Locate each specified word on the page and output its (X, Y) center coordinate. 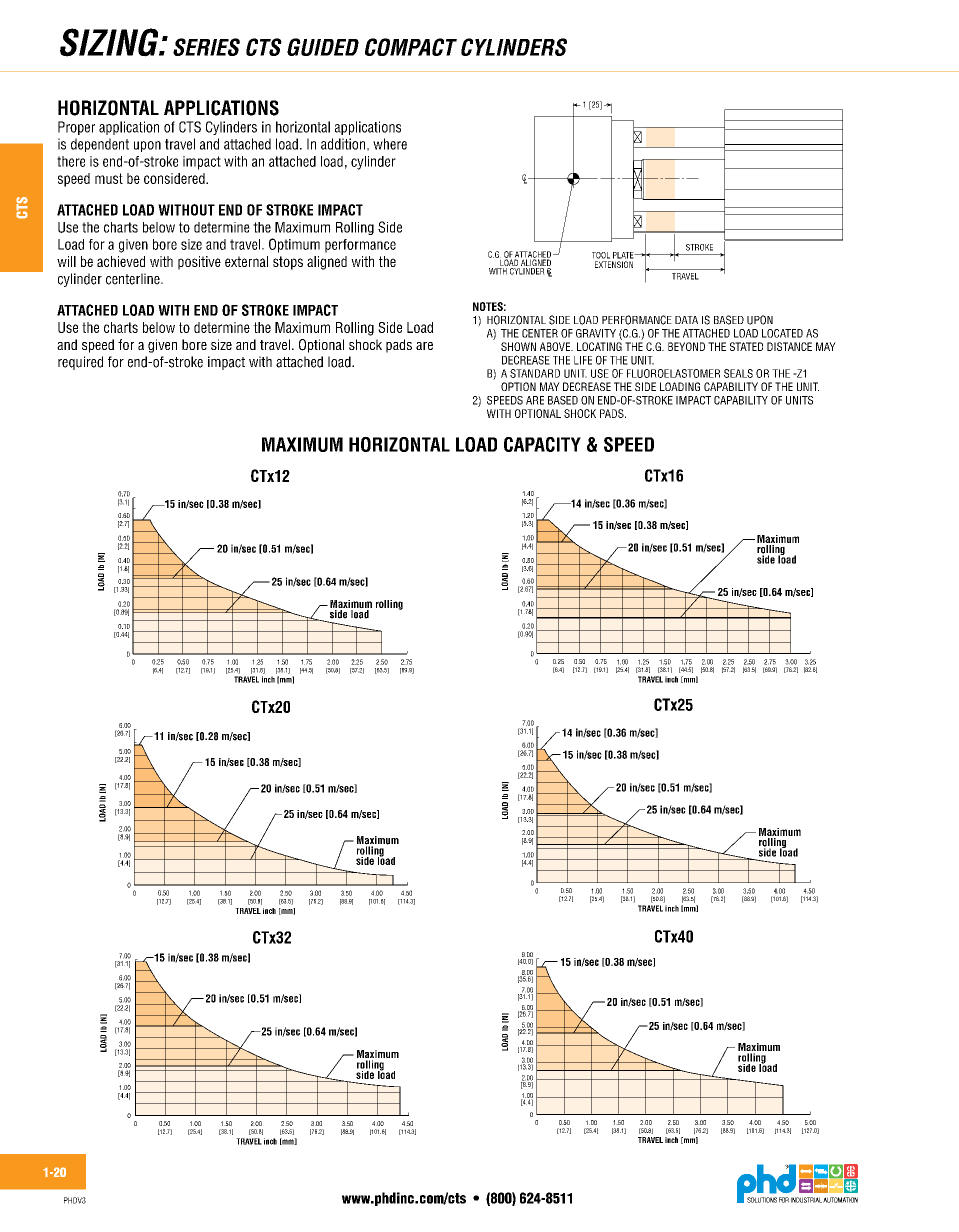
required (80, 363)
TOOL (601, 255)
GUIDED (323, 47)
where (390, 144)
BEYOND (686, 346)
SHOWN (518, 346)
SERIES (206, 47)
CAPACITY (542, 444)
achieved (121, 261)
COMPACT (411, 47)
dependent (100, 145)
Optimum (294, 245)
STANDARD (535, 373)
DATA (686, 320)
